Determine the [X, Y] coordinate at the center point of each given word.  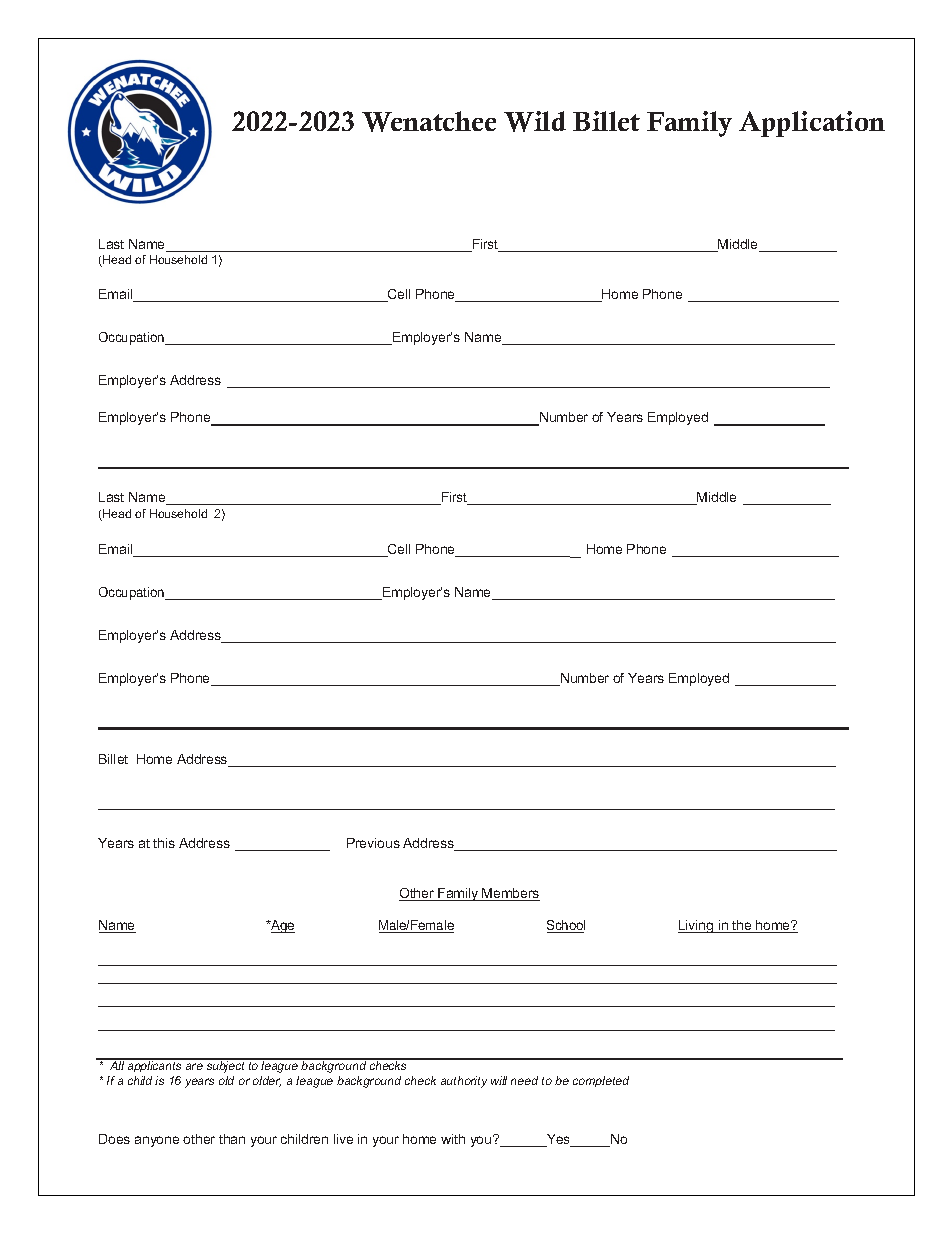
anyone [157, 1141]
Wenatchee [429, 121]
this [164, 843]
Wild [535, 121]
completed [601, 1081]
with [453, 1139]
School [566, 926]
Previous [373, 843]
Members [510, 894]
